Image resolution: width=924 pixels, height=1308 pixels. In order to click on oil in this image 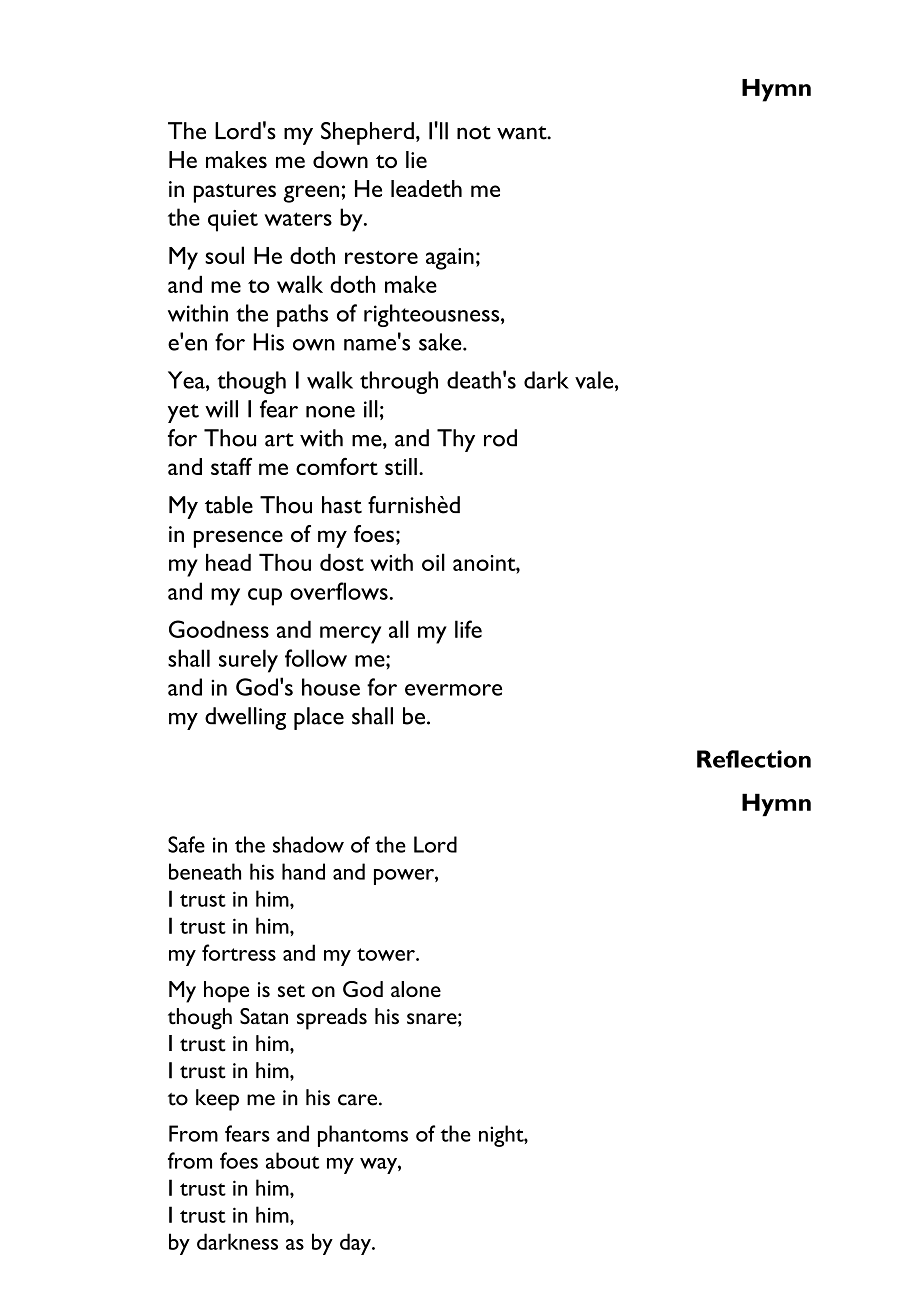, I will do `click(433, 562)`.
